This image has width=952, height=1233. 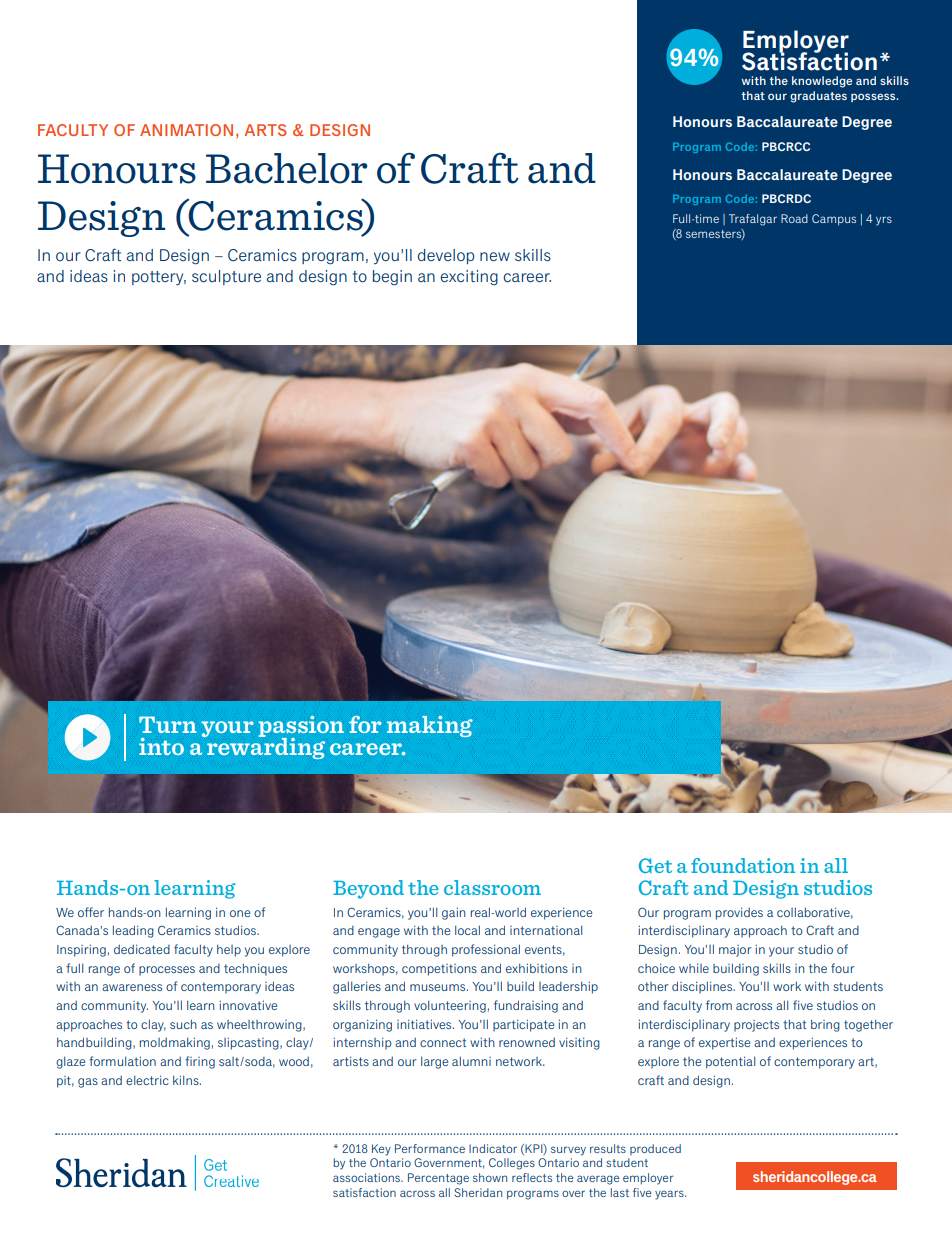 I want to click on foundation, so click(x=743, y=865).
